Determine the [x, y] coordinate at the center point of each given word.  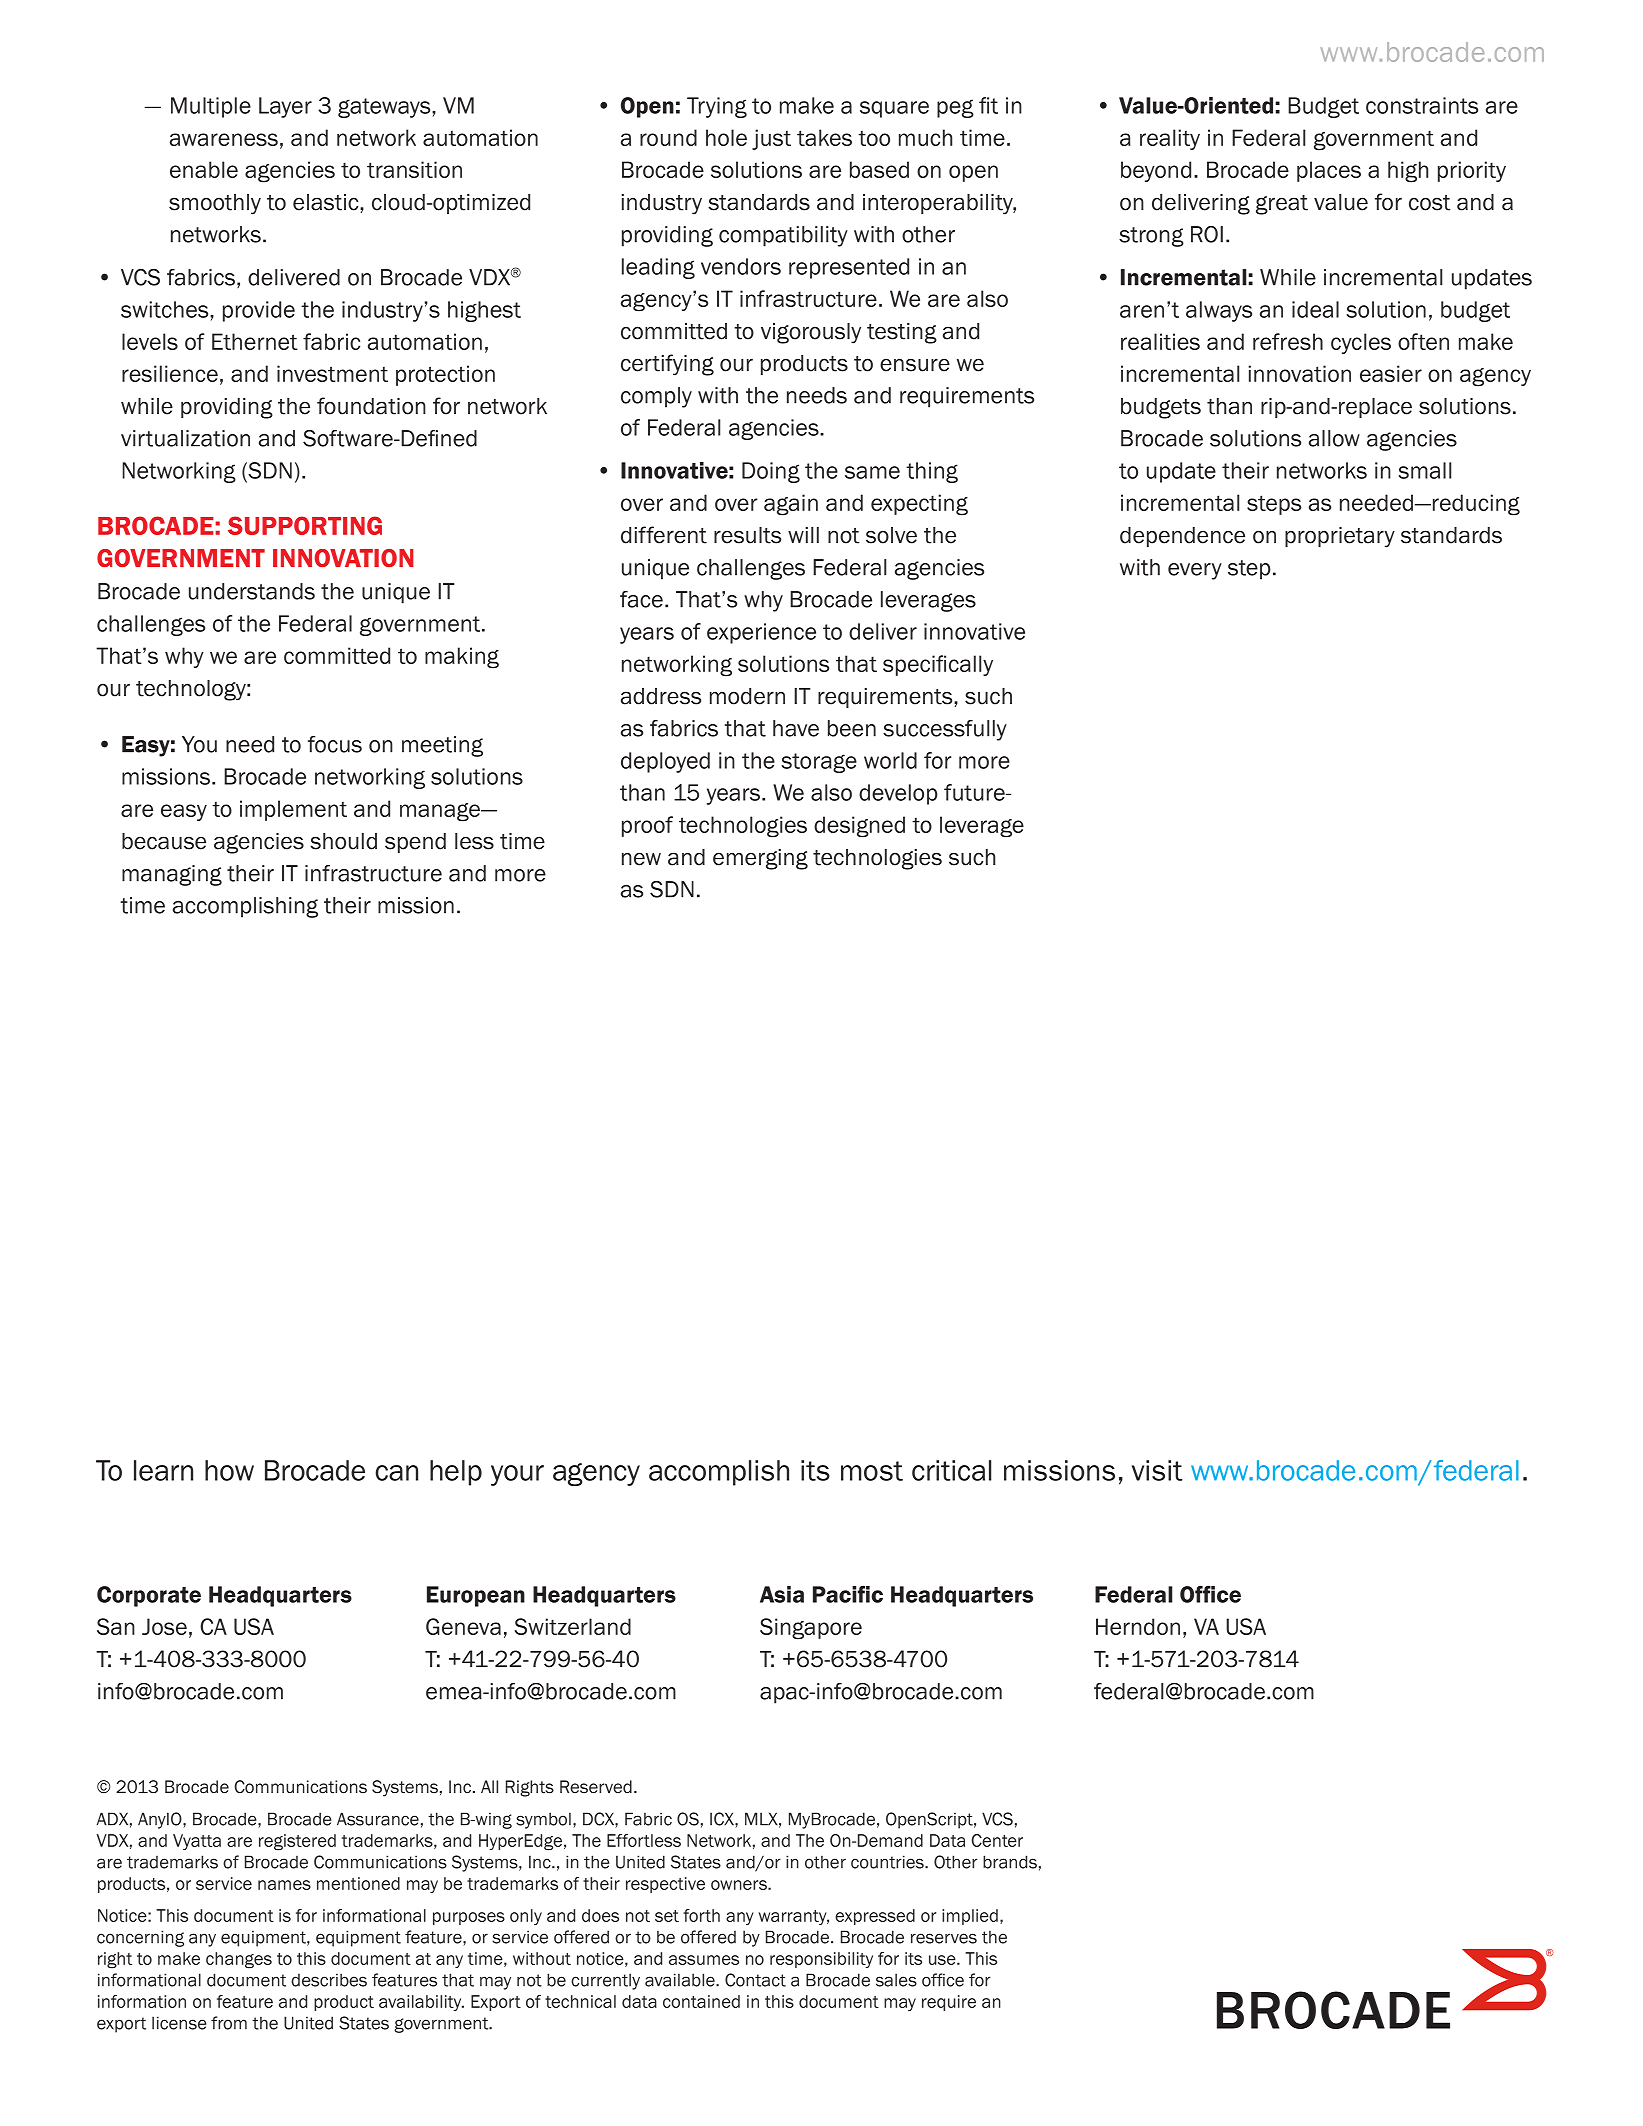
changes [239, 1960]
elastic [327, 202]
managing [172, 875]
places [1329, 171]
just [771, 139]
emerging [760, 859]
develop [898, 794]
